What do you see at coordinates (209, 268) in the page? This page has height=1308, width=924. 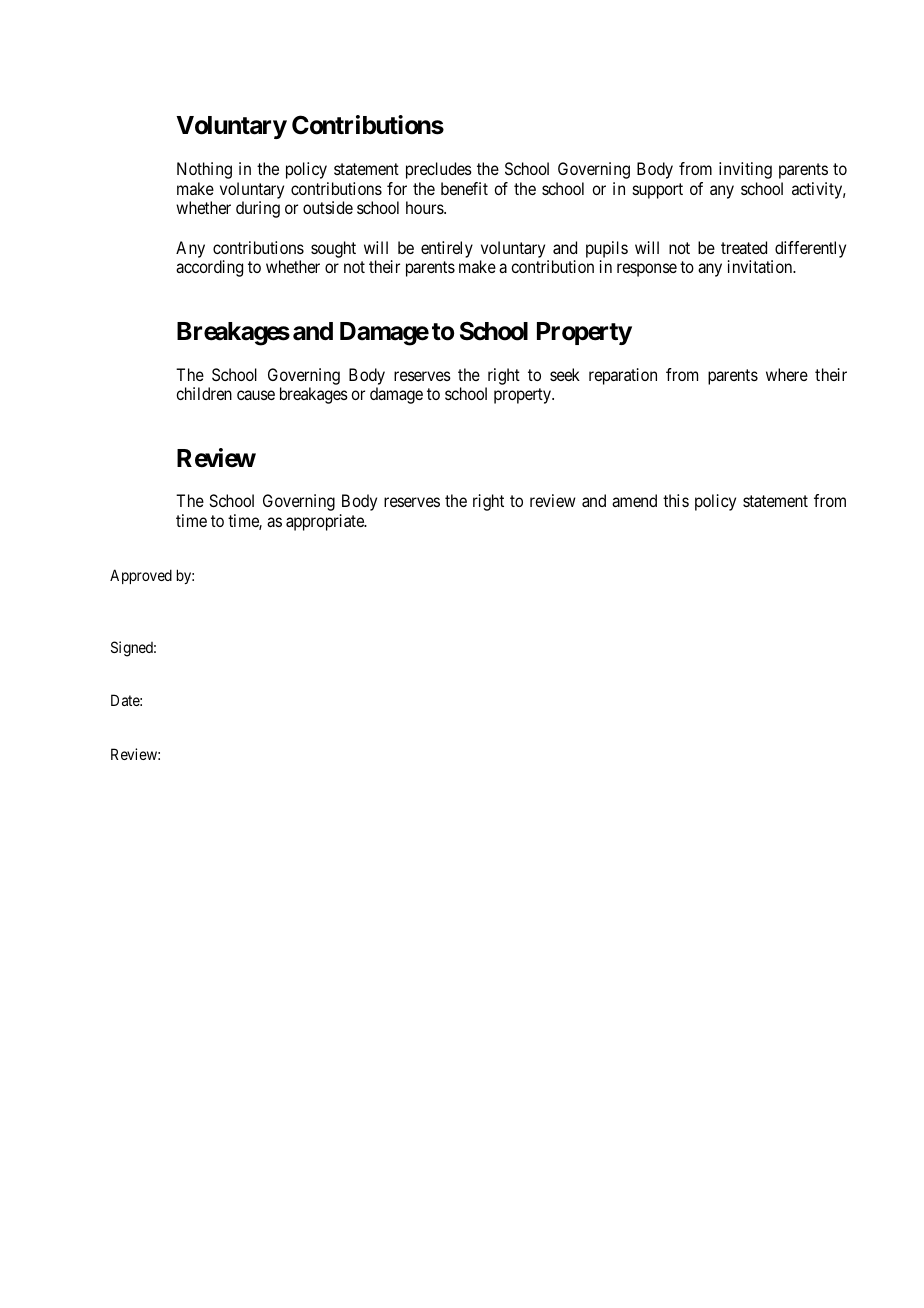 I see `according` at bounding box center [209, 268].
